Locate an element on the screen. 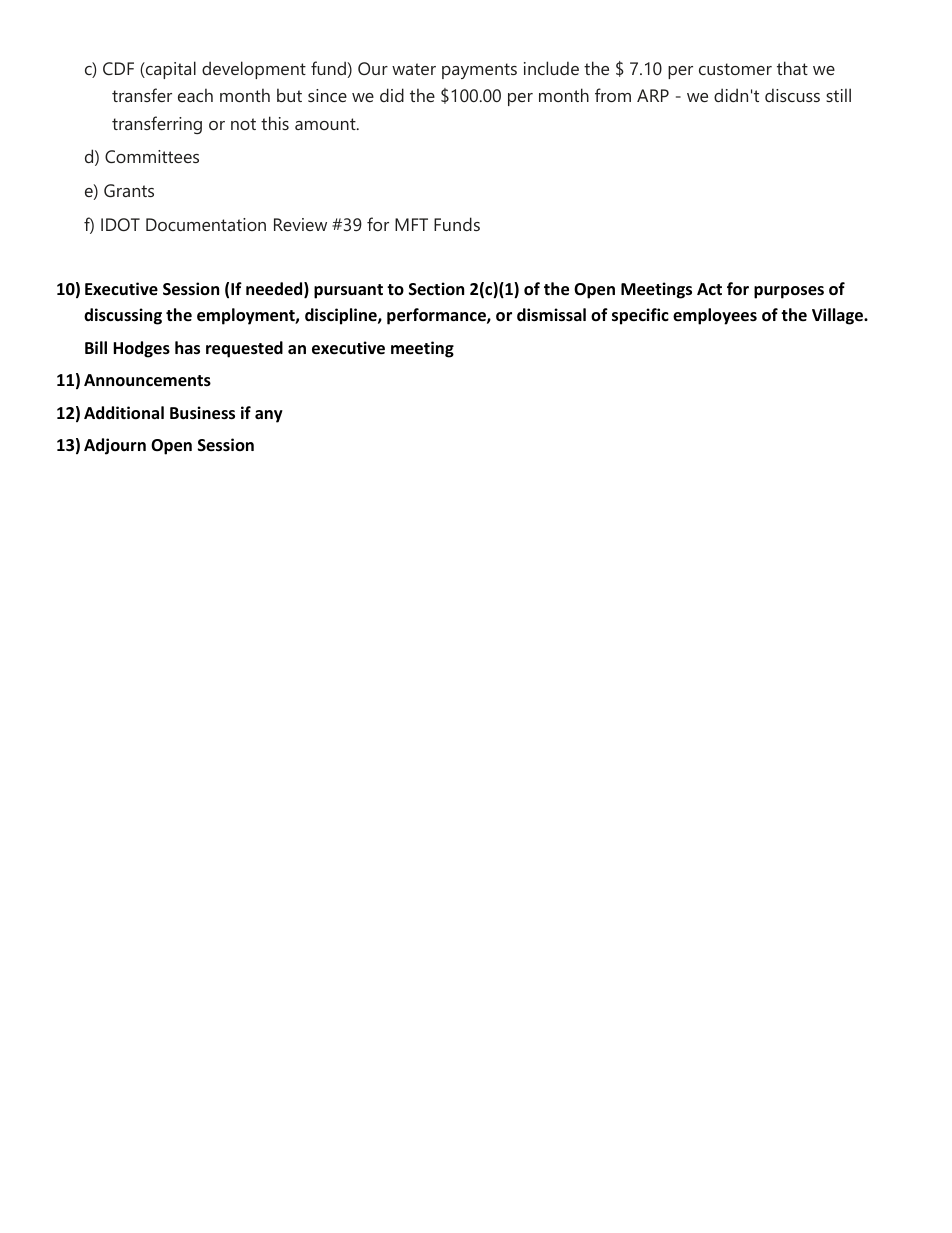 This screenshot has width=952, height=1233. MFT is located at coordinates (411, 224).
